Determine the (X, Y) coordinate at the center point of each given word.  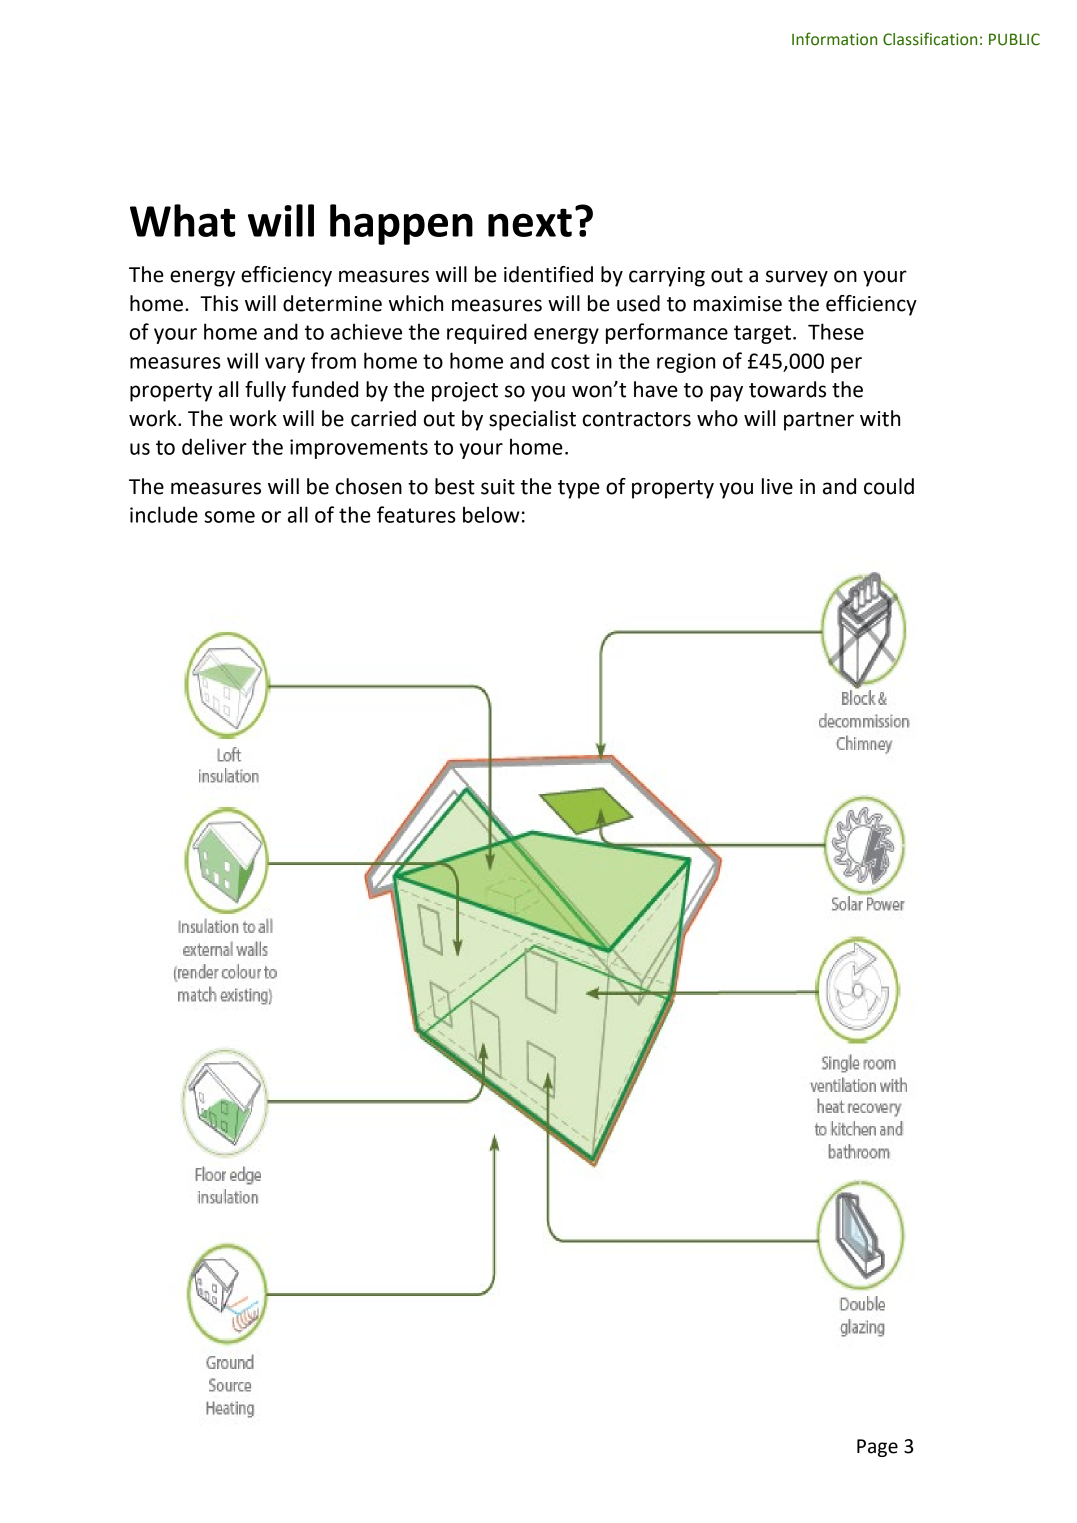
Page (877, 1448)
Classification (930, 39)
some (229, 517)
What (182, 220)
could (889, 486)
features (416, 514)
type (579, 489)
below (491, 514)
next (530, 222)
